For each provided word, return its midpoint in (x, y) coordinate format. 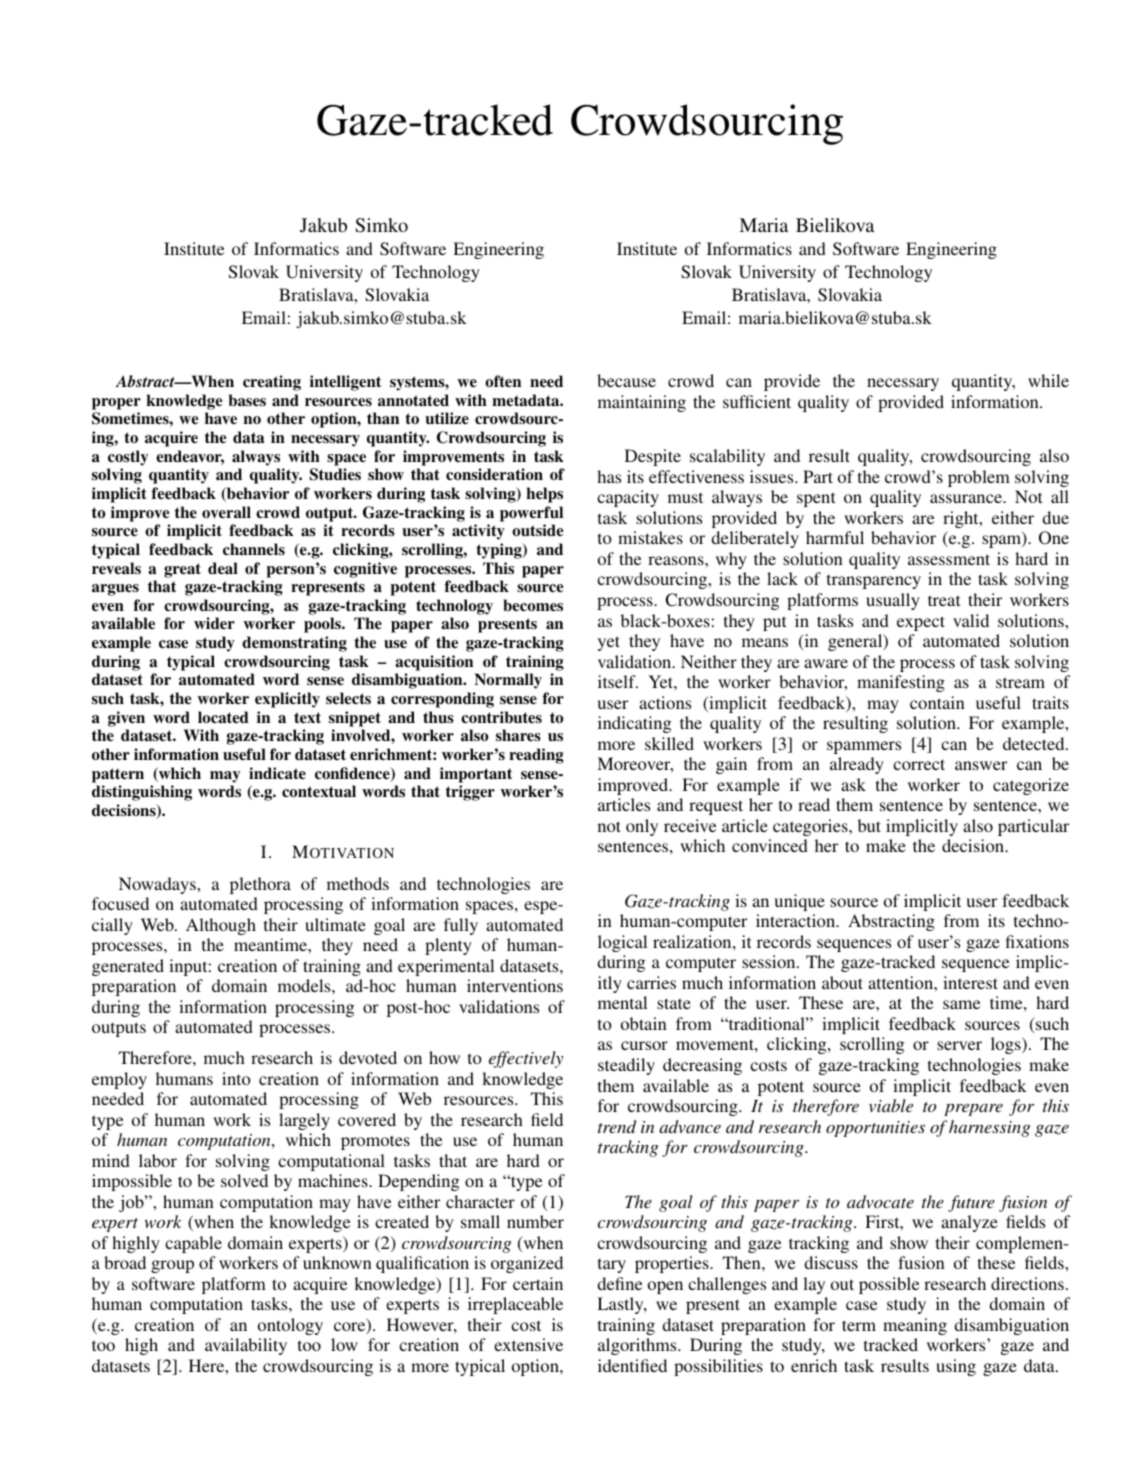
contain (937, 702)
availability (246, 1346)
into (236, 1078)
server (959, 1045)
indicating (635, 724)
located (223, 717)
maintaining (642, 403)
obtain (644, 1023)
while (1048, 380)
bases (247, 400)
